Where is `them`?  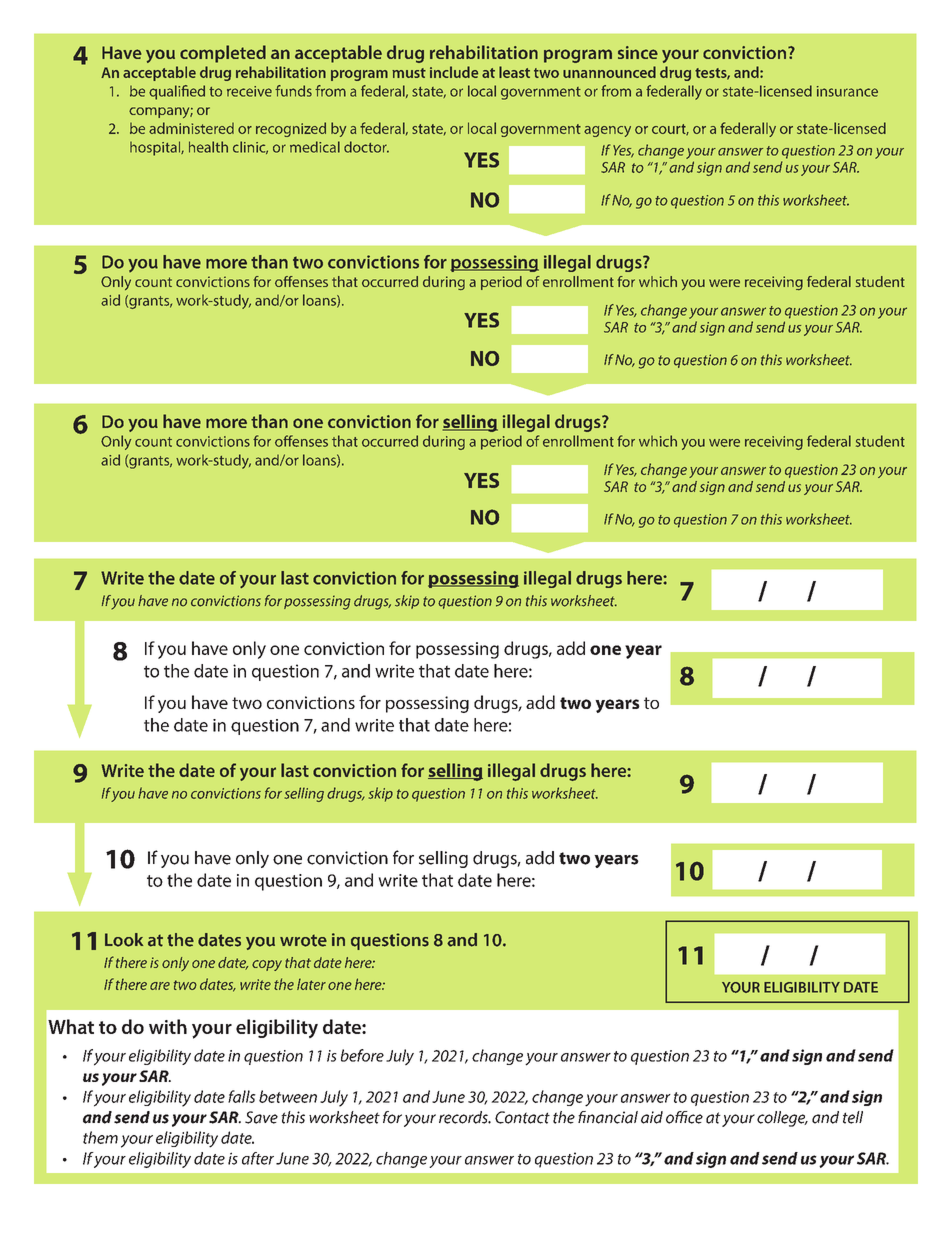 them is located at coordinates (100, 1137).
